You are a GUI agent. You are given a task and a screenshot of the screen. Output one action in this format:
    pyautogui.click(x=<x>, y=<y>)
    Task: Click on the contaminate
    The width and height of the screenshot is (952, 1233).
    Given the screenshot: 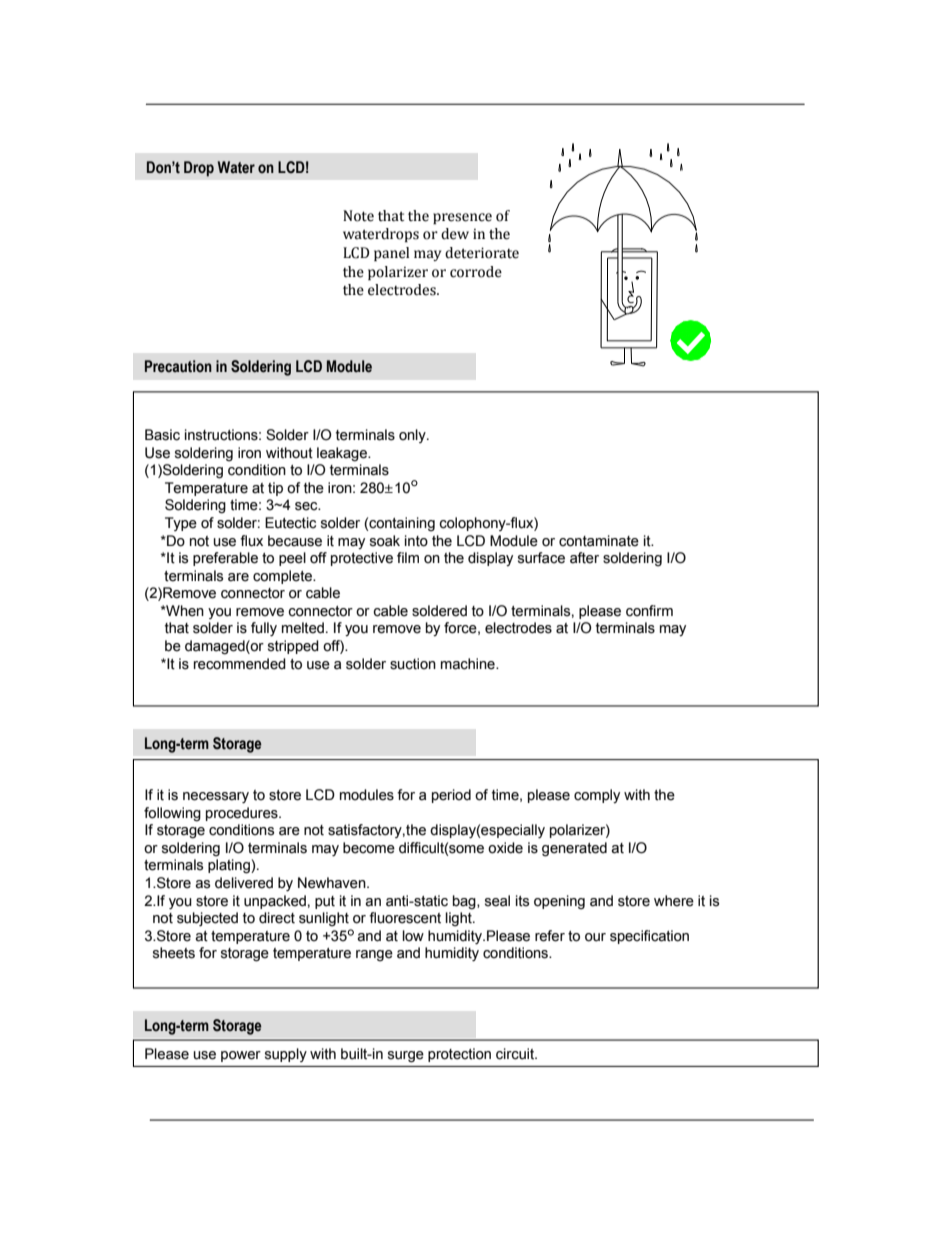 What is the action you would take?
    pyautogui.click(x=599, y=541)
